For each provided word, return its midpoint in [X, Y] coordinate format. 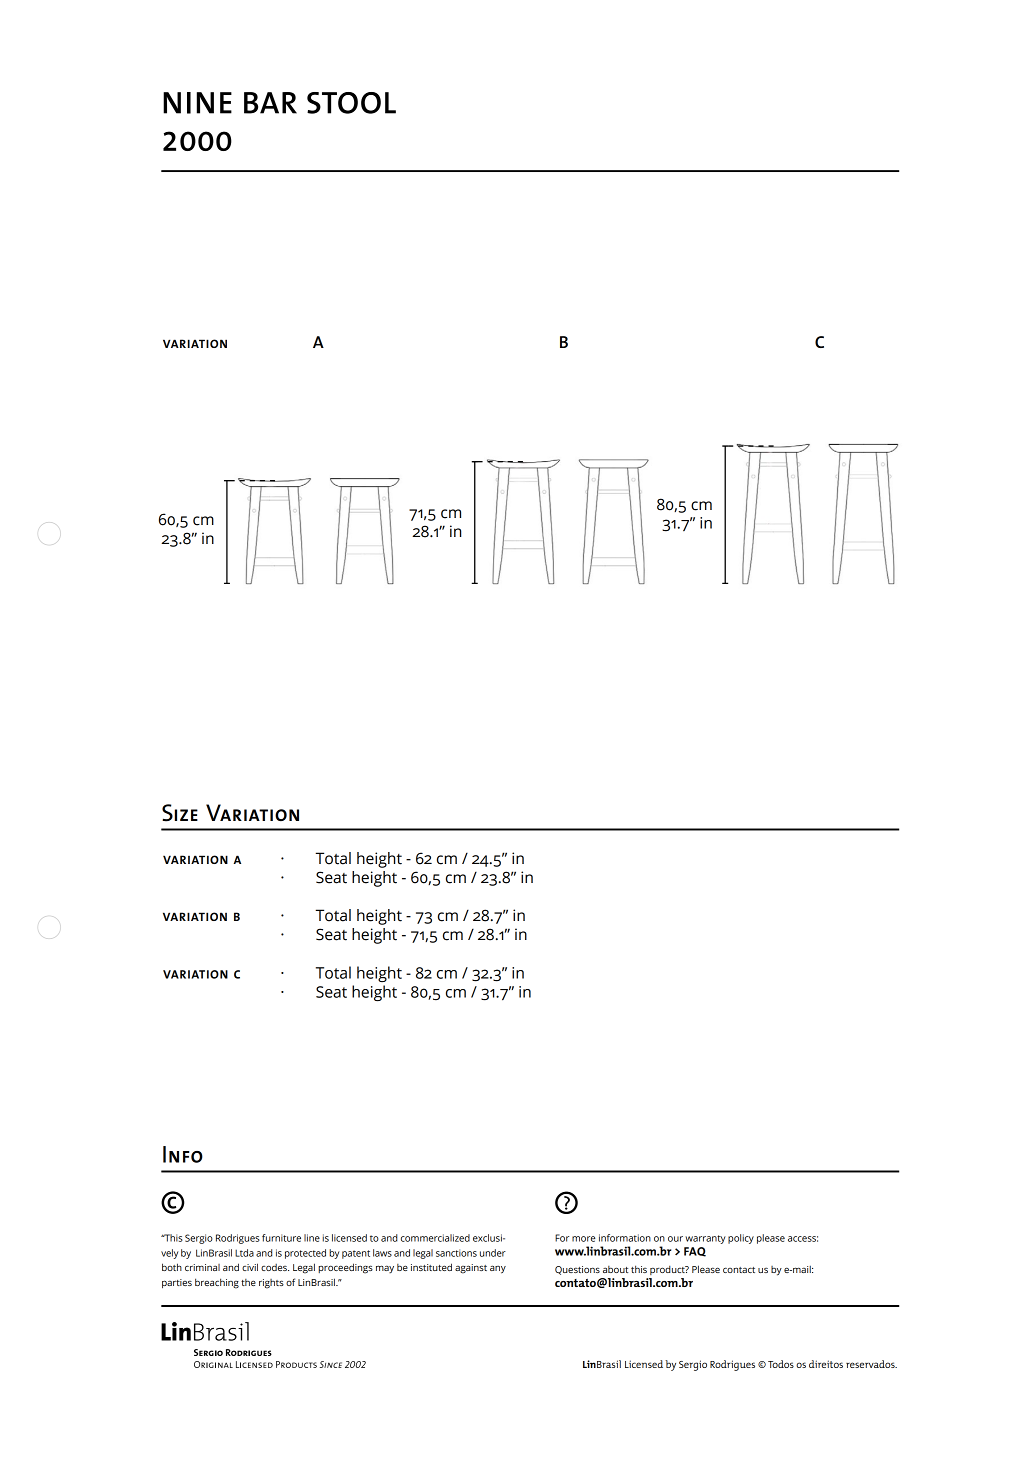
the [248, 1282]
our [675, 1239]
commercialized [435, 1238]
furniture [281, 1238]
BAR [270, 103]
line [312, 1238]
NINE [197, 103]
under [493, 1253]
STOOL [351, 103]
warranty [705, 1239]
